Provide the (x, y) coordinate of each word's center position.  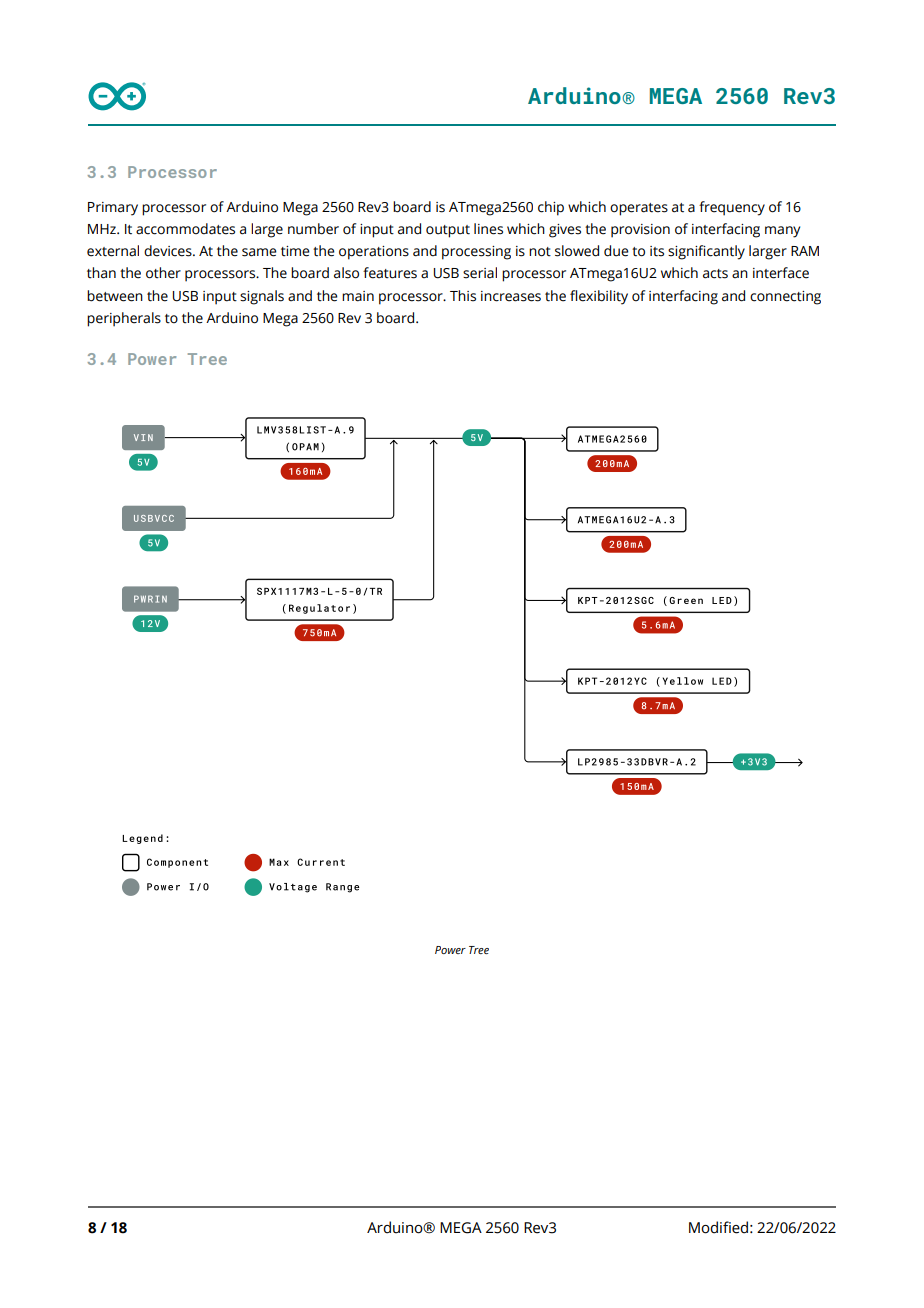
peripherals (124, 319)
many (782, 232)
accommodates (185, 229)
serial (480, 273)
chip (551, 208)
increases (511, 296)
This (463, 296)
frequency (732, 208)
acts (715, 274)
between (115, 296)
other (163, 273)
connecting (785, 298)
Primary (113, 209)
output (448, 231)
